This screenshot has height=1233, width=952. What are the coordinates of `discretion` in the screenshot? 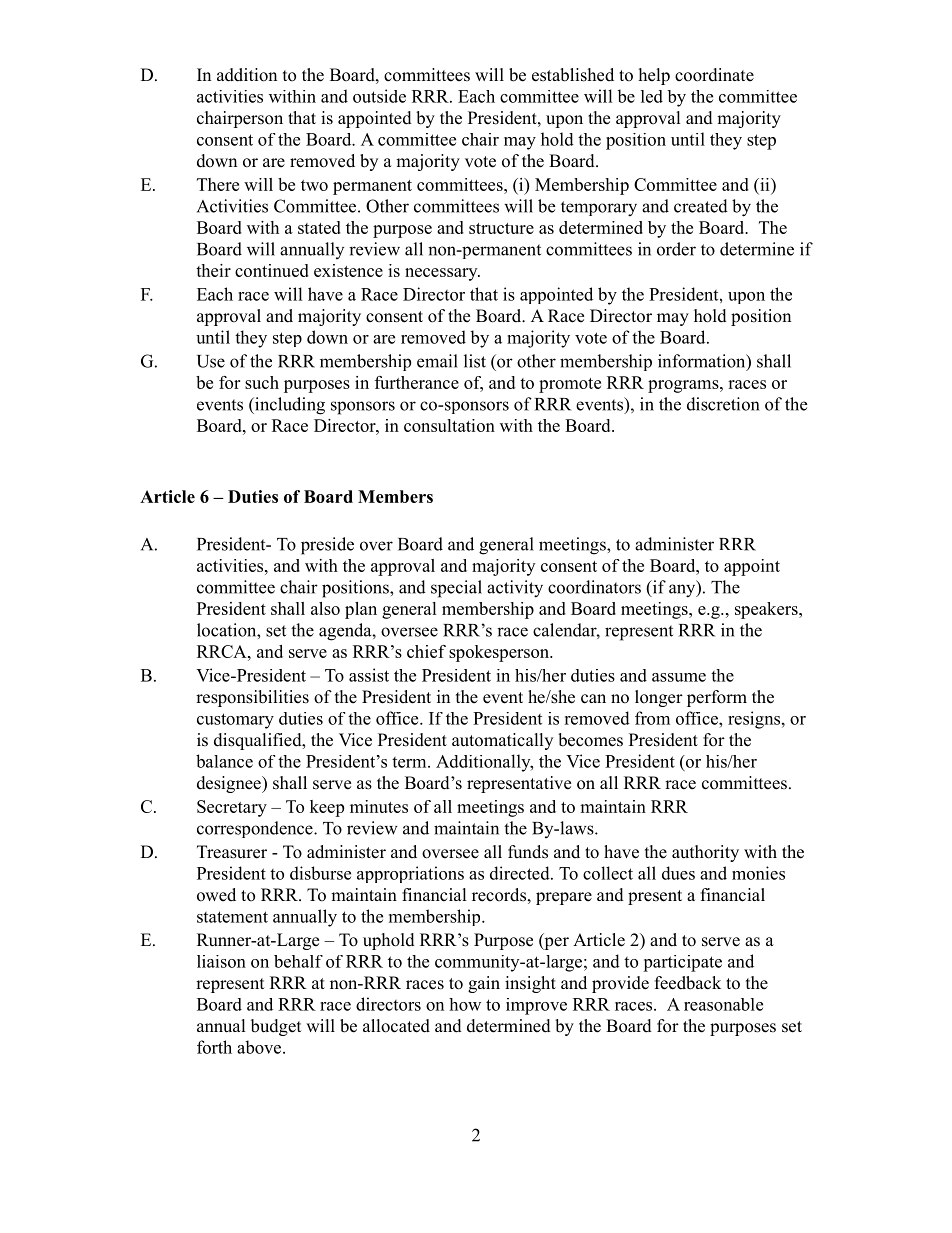 It's located at (723, 404).
